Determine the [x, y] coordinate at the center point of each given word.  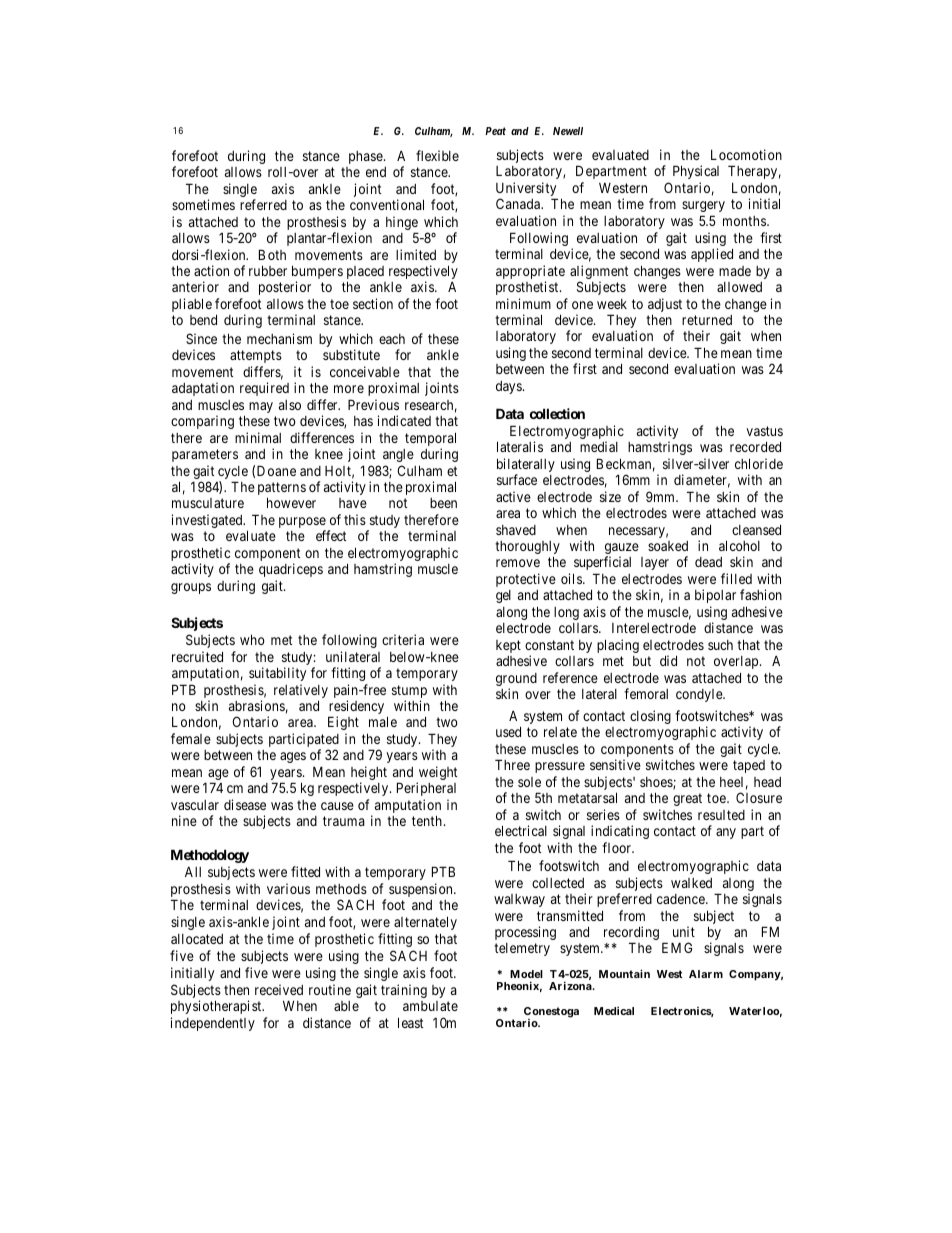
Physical [696, 172]
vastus [764, 431]
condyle [700, 695]
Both [272, 254]
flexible [437, 155]
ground [516, 681]
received [279, 989]
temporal [430, 440]
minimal [258, 437]
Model [526, 974]
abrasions [257, 705]
